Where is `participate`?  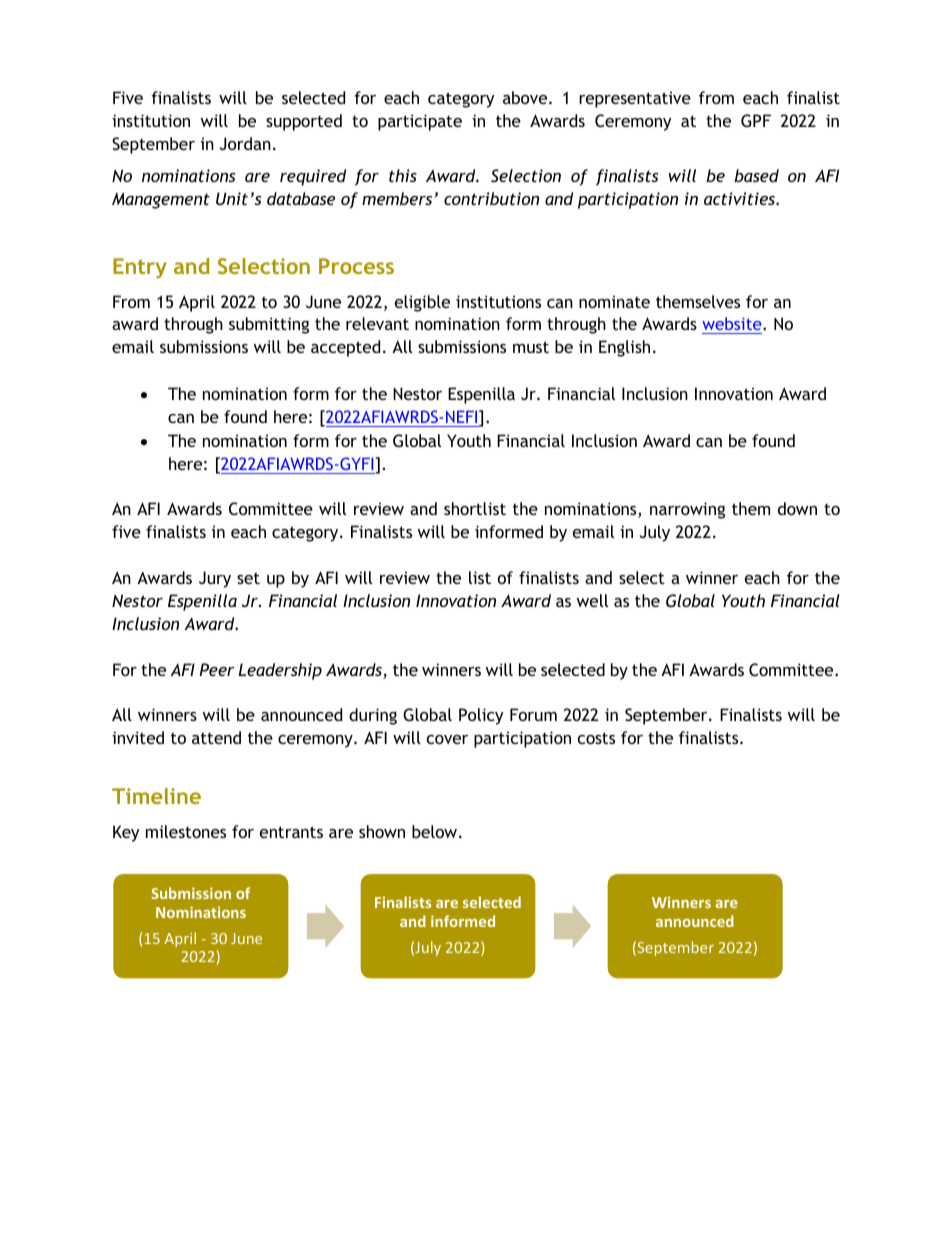
participate is located at coordinates (420, 122).
